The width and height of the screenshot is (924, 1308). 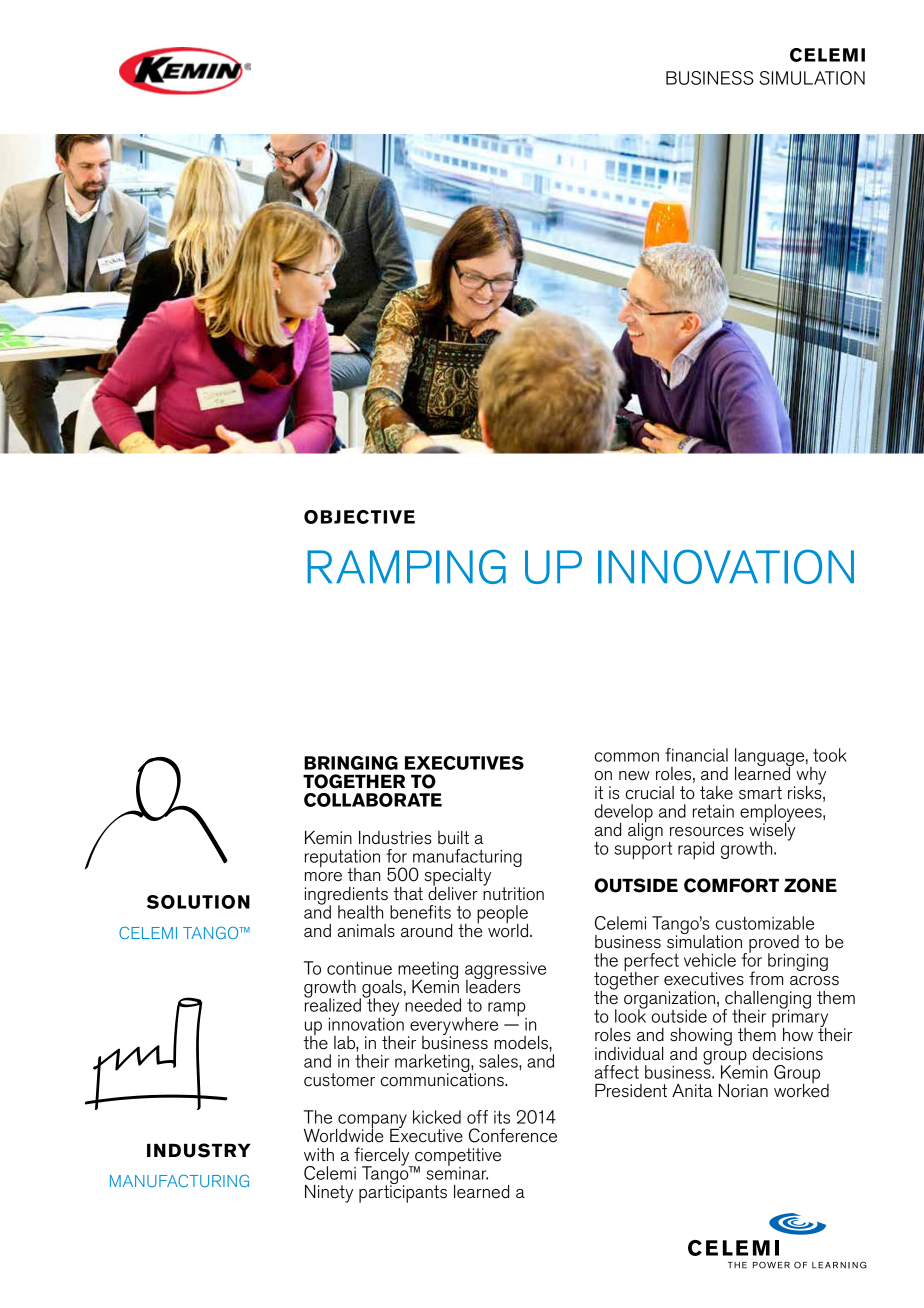 I want to click on common, so click(x=627, y=757).
